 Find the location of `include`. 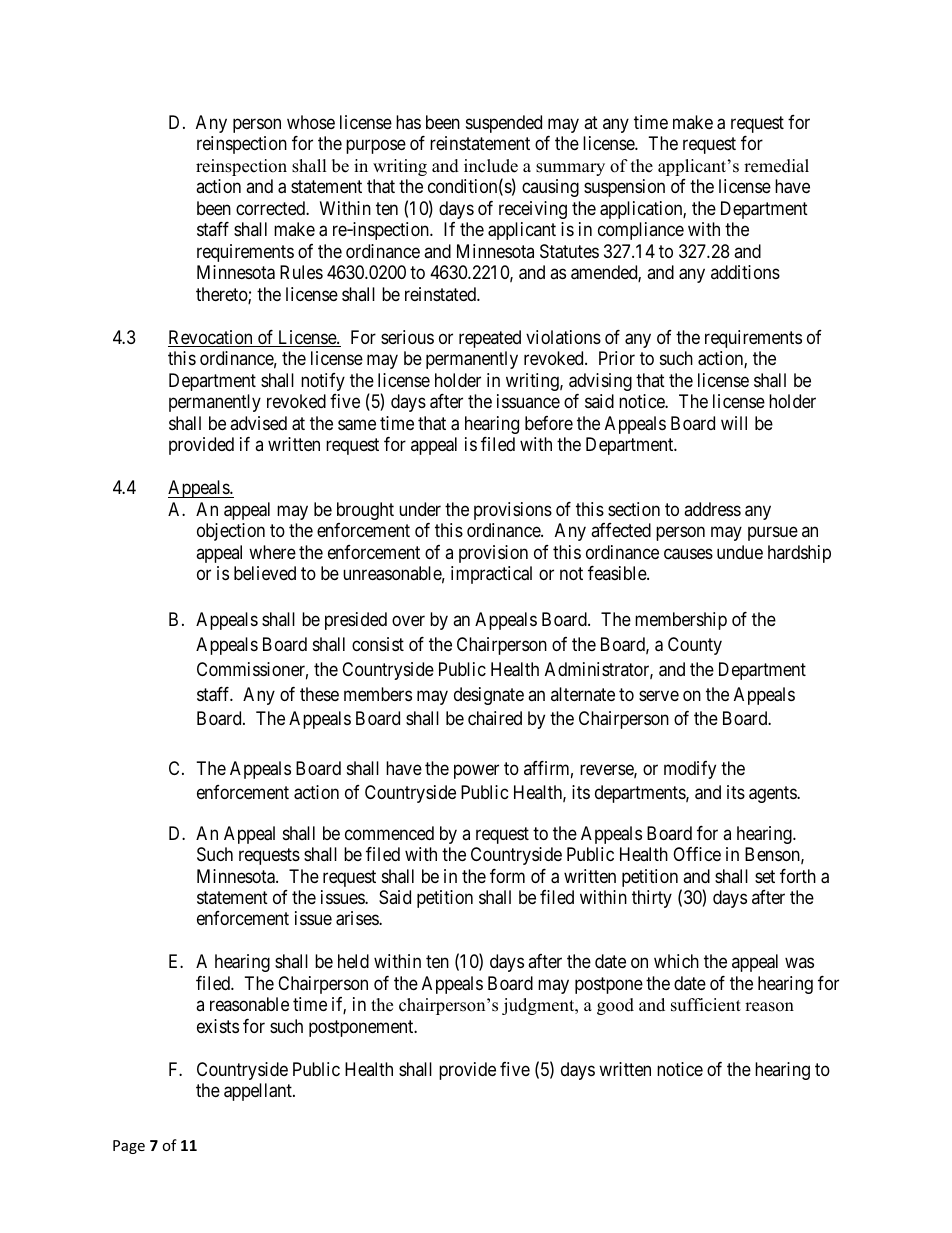

include is located at coordinates (491, 166).
